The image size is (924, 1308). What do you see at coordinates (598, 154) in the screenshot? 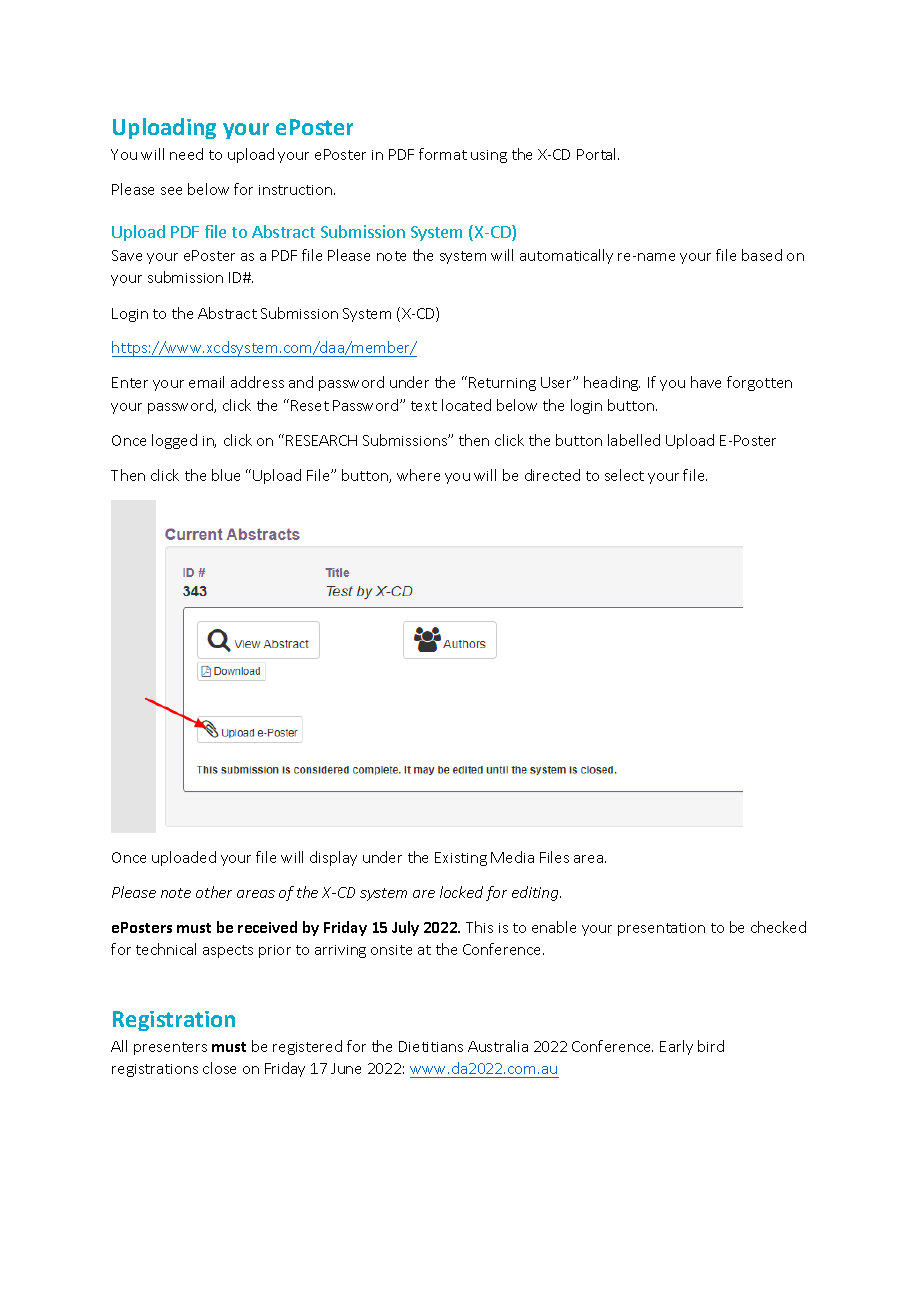
I see `Portal` at bounding box center [598, 154].
